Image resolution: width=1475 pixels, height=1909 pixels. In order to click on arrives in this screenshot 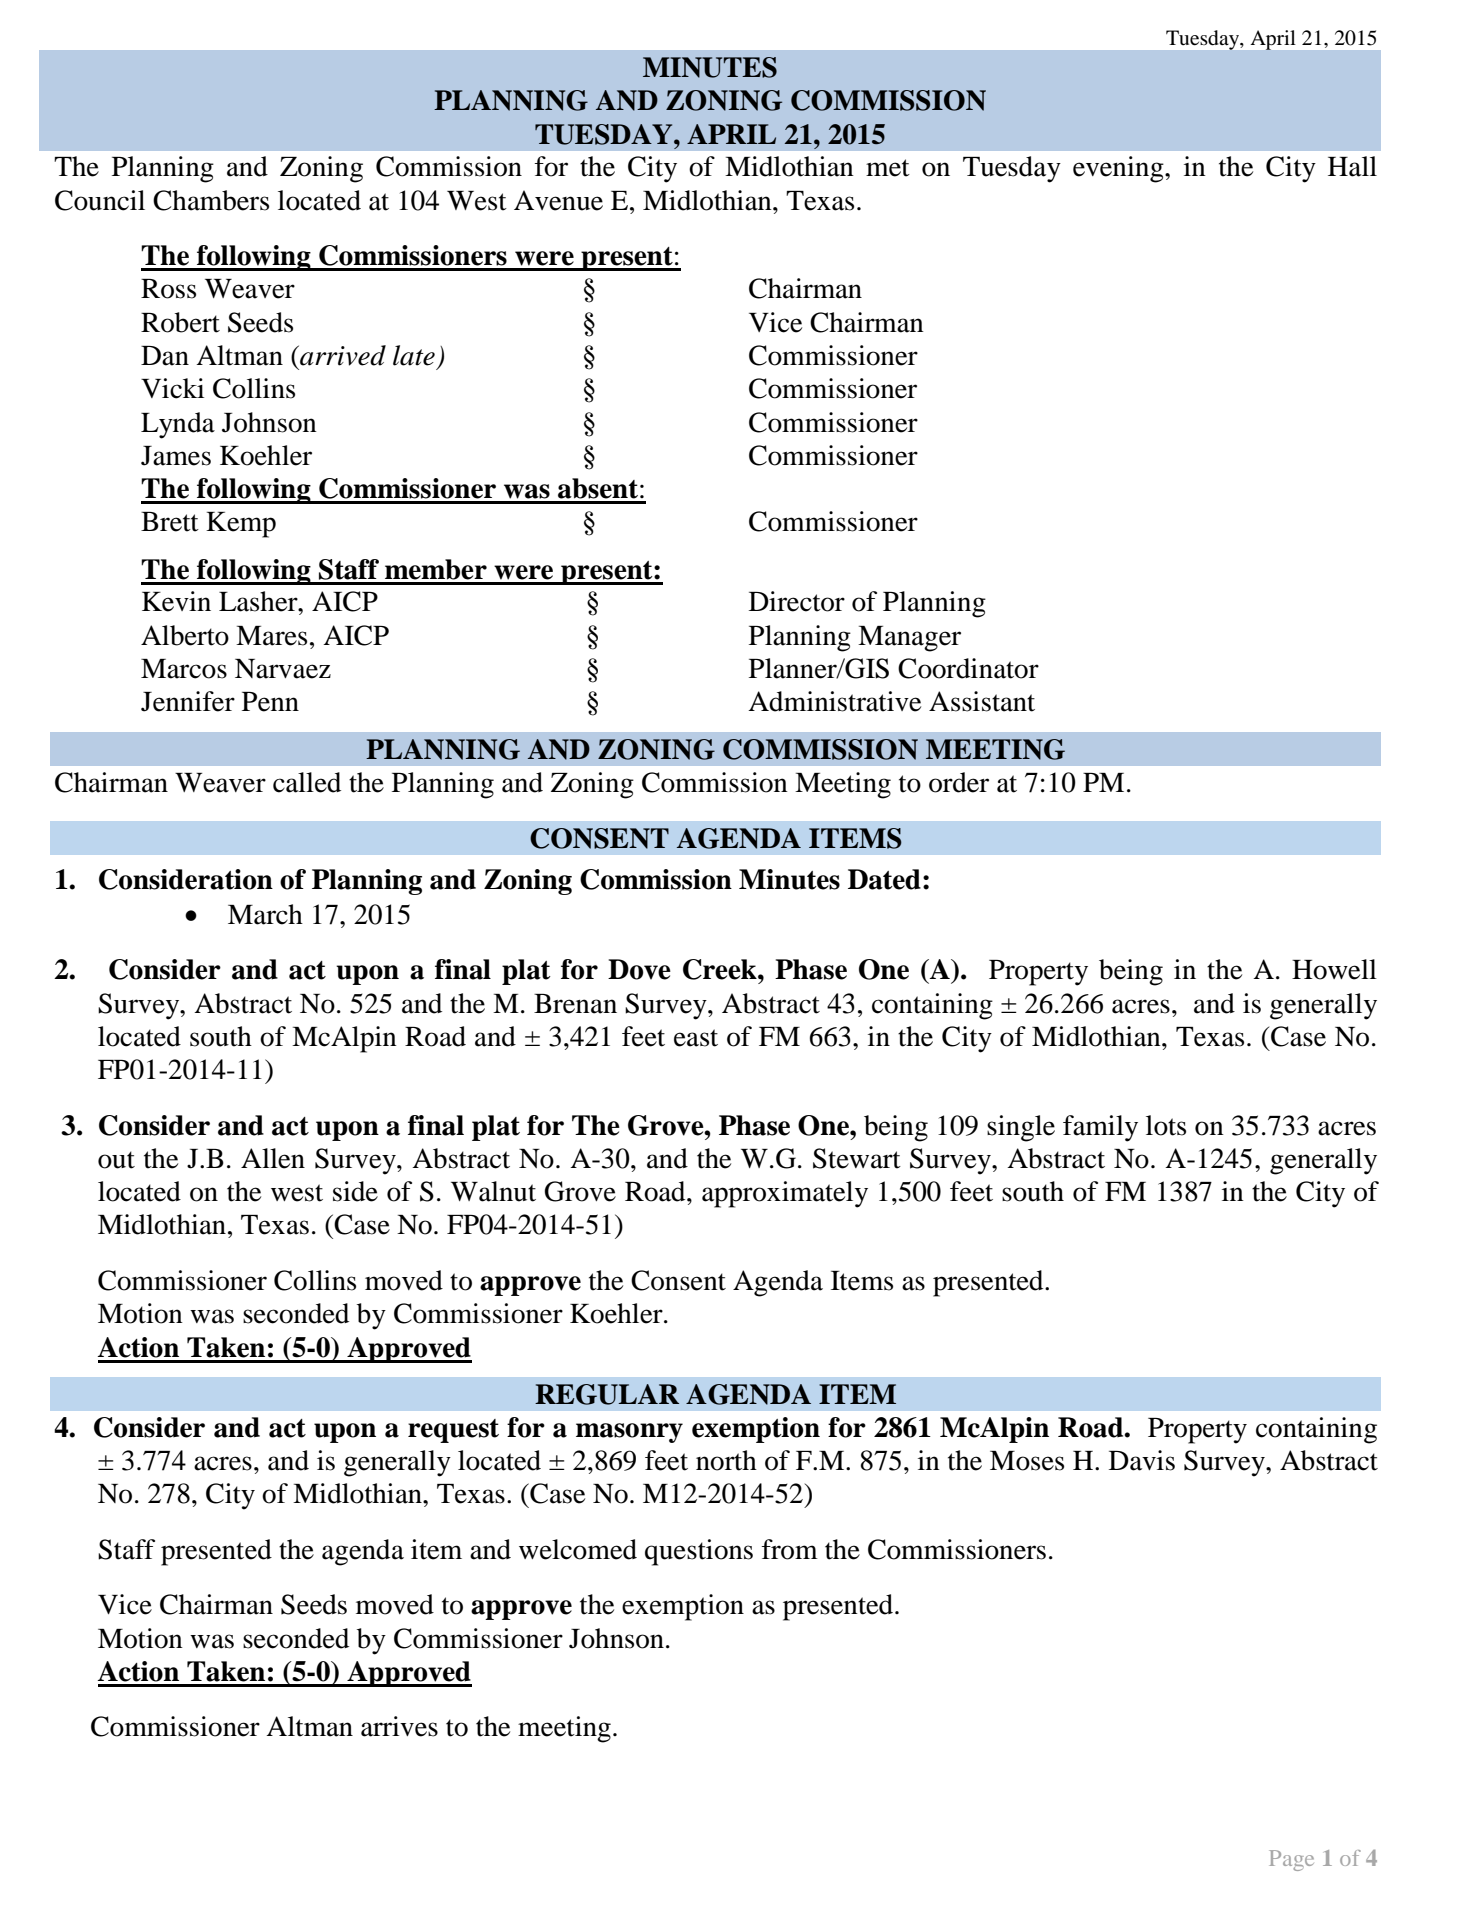, I will do `click(399, 1726)`.
